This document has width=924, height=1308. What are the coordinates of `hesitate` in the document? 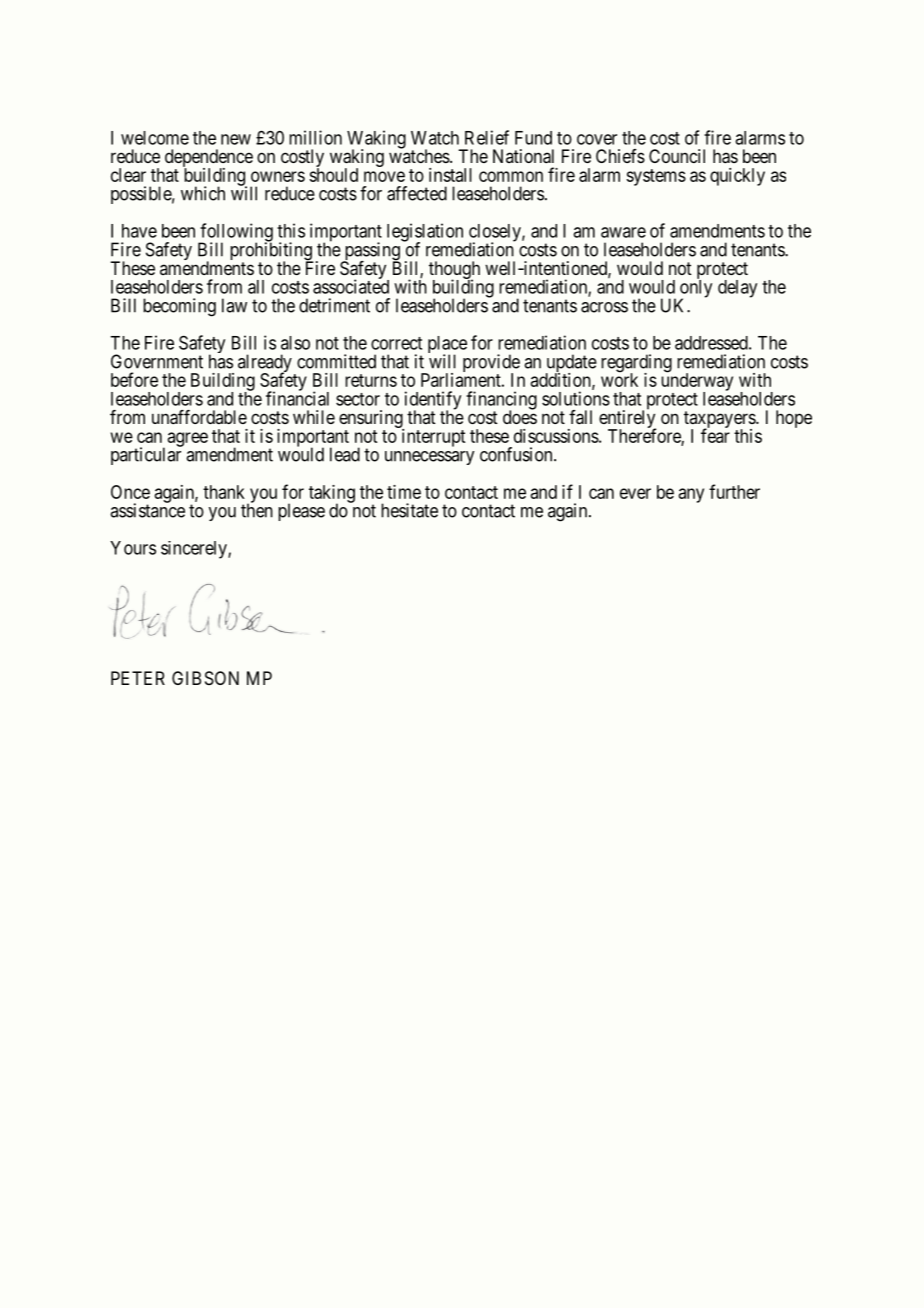 It's located at (409, 510).
